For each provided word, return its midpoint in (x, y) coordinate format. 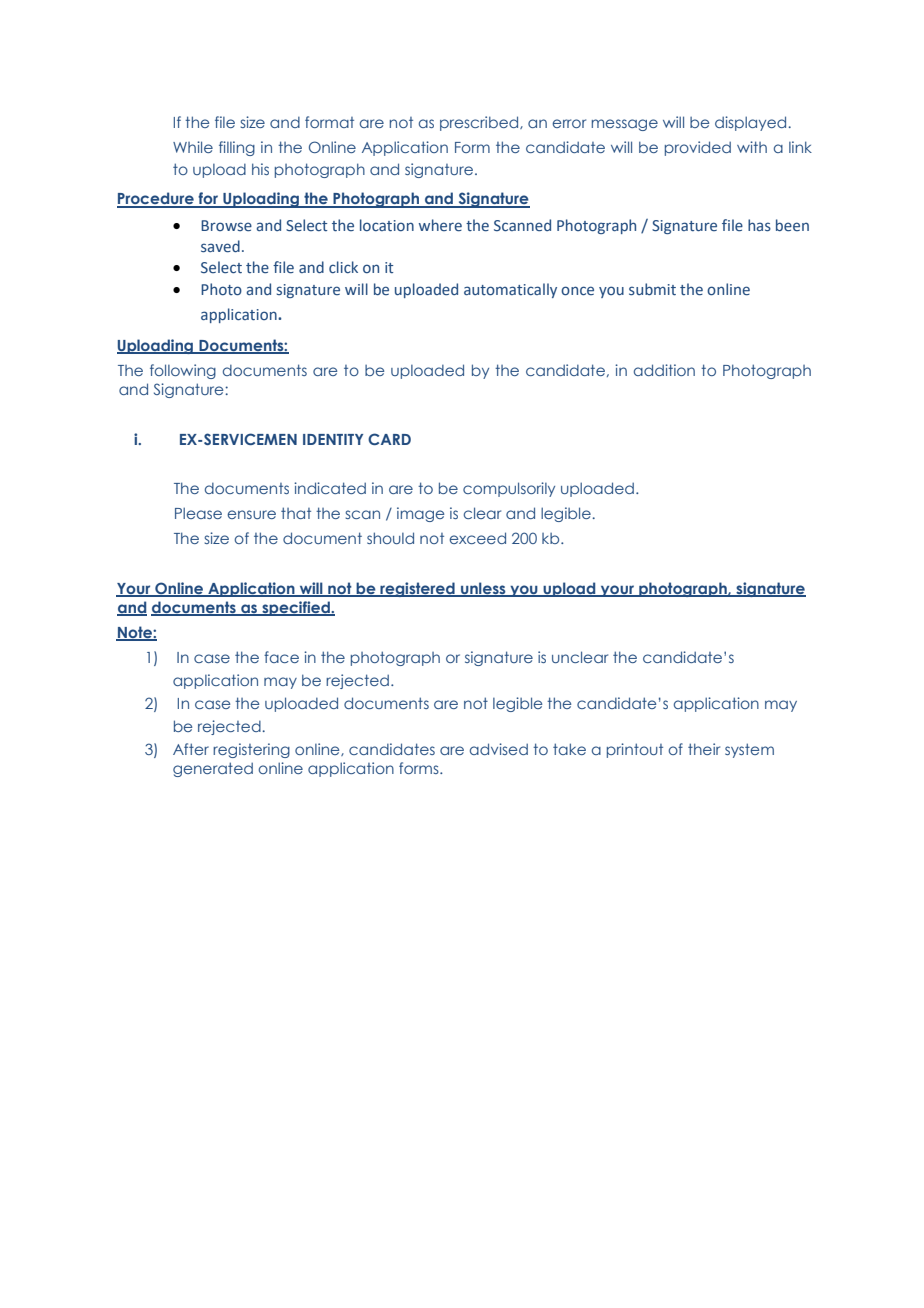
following (183, 371)
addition (664, 370)
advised (499, 749)
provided (698, 148)
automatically (510, 290)
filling (237, 148)
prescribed (480, 123)
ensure (251, 514)
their (704, 749)
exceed (477, 538)
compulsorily (509, 489)
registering (251, 750)
